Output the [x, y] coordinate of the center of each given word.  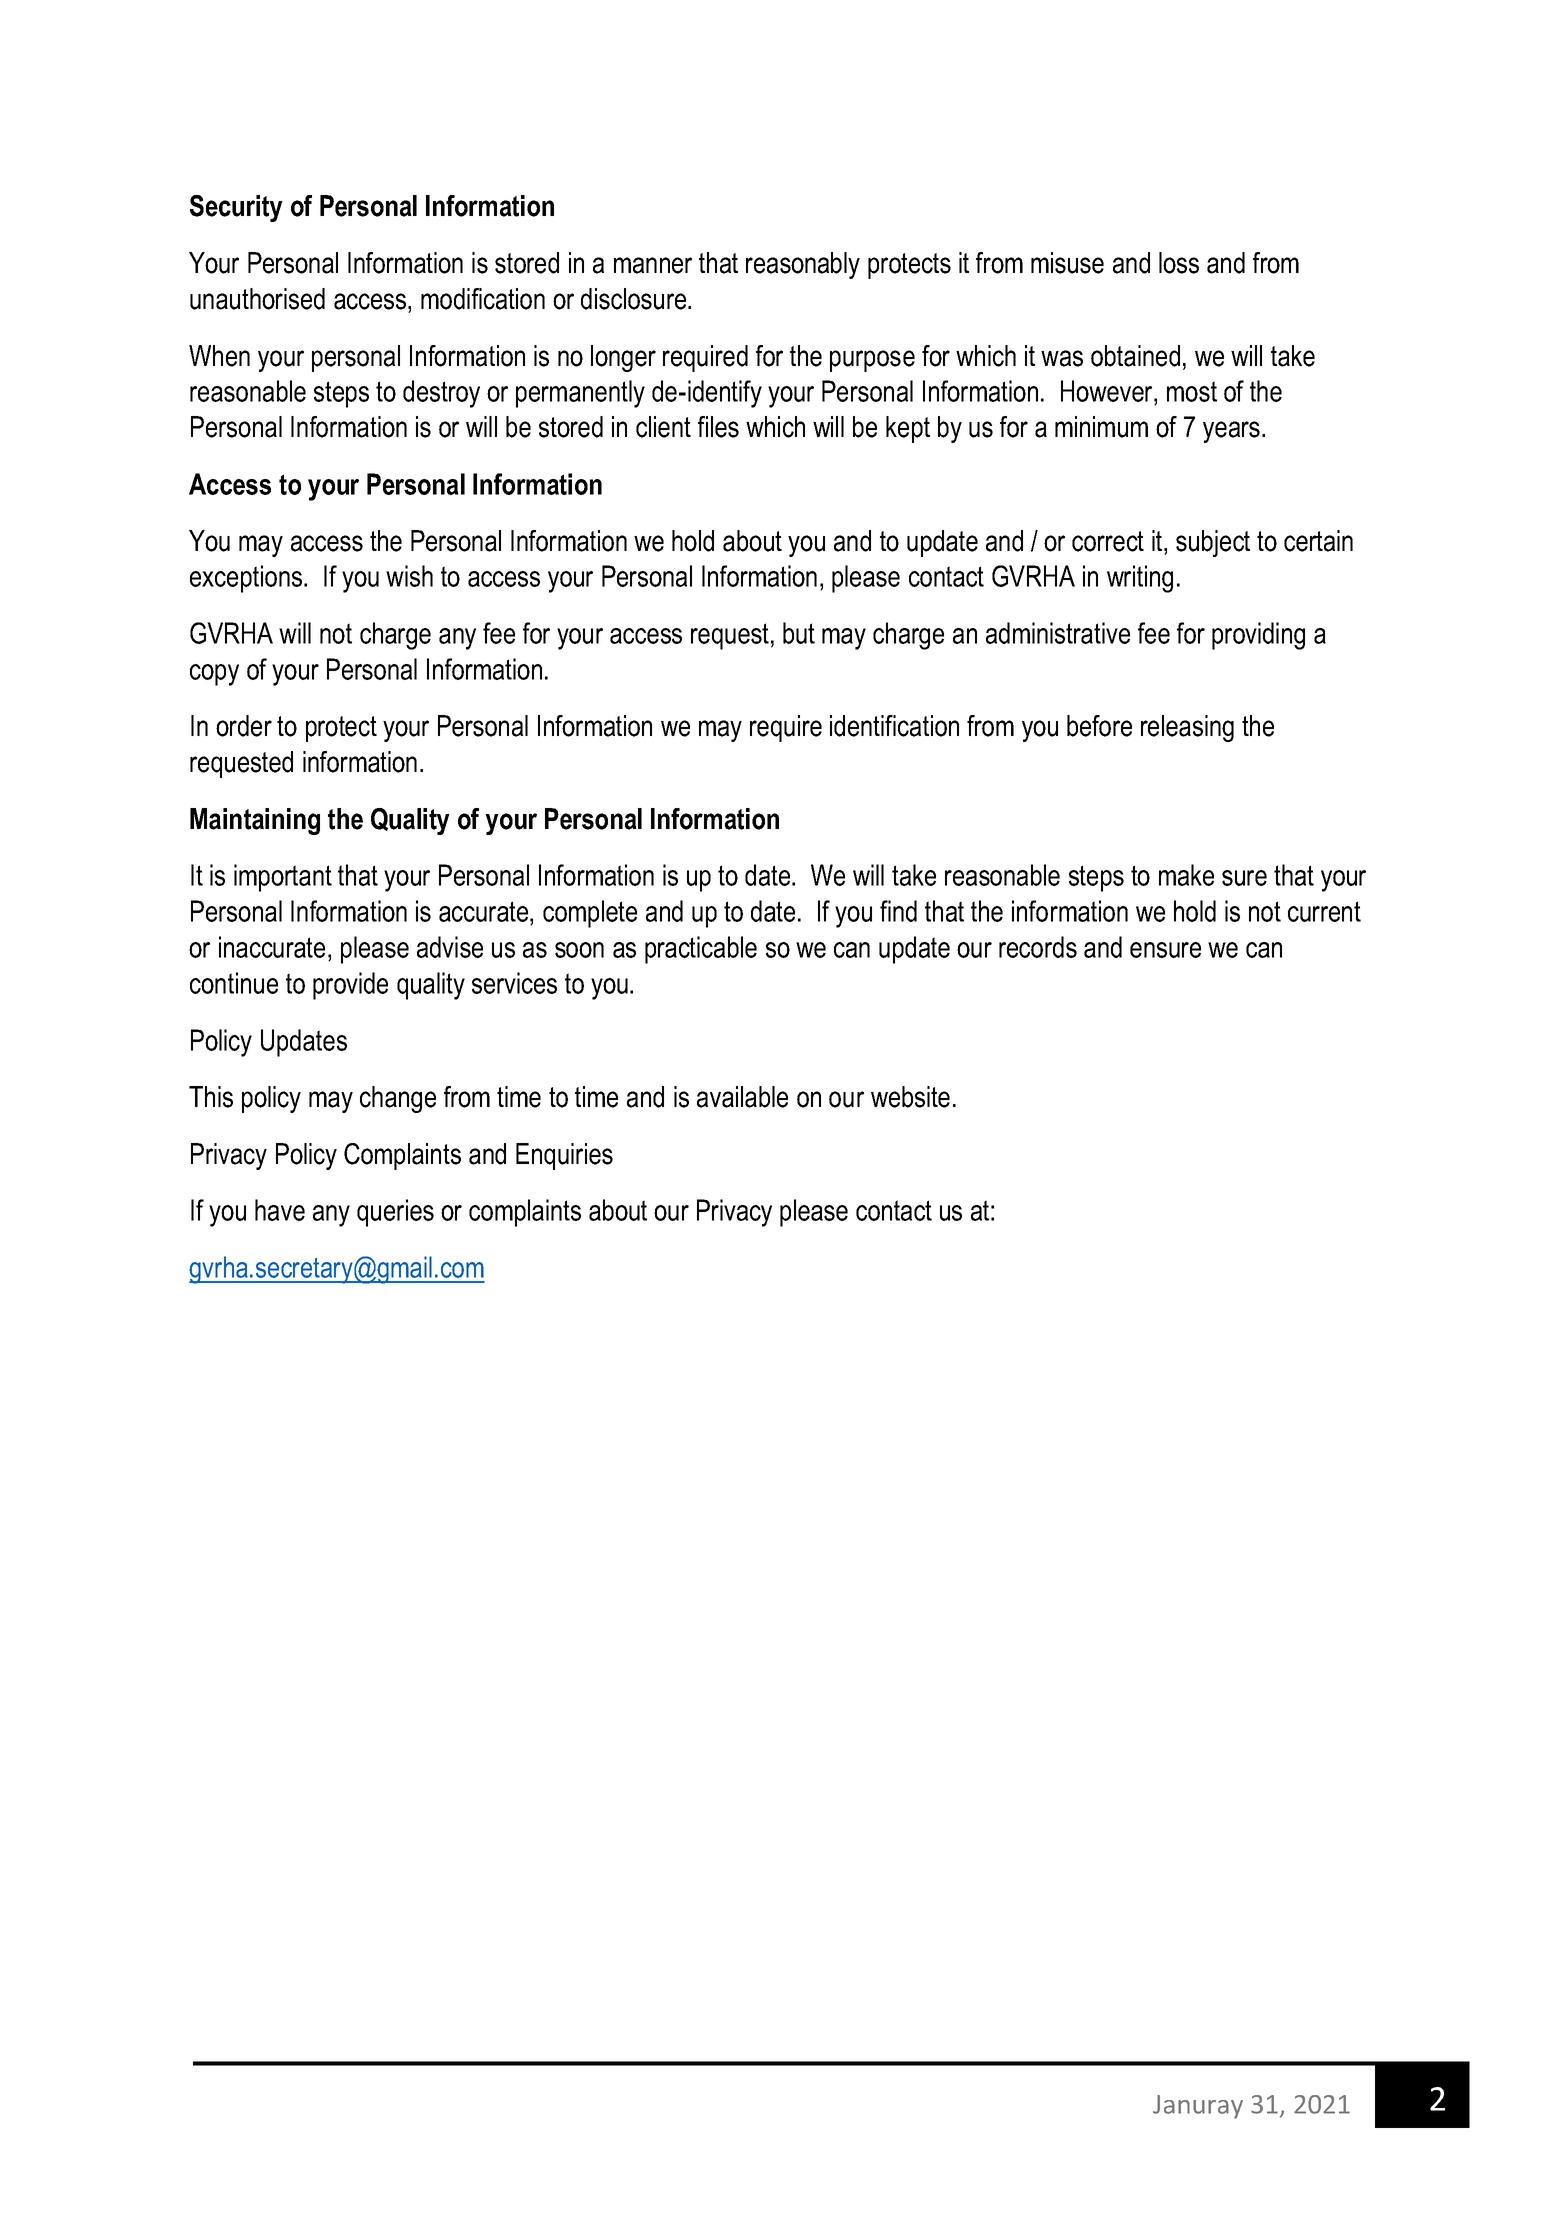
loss [1179, 263]
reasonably [803, 265]
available [742, 1097]
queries [395, 1213]
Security [236, 208]
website [910, 1097]
